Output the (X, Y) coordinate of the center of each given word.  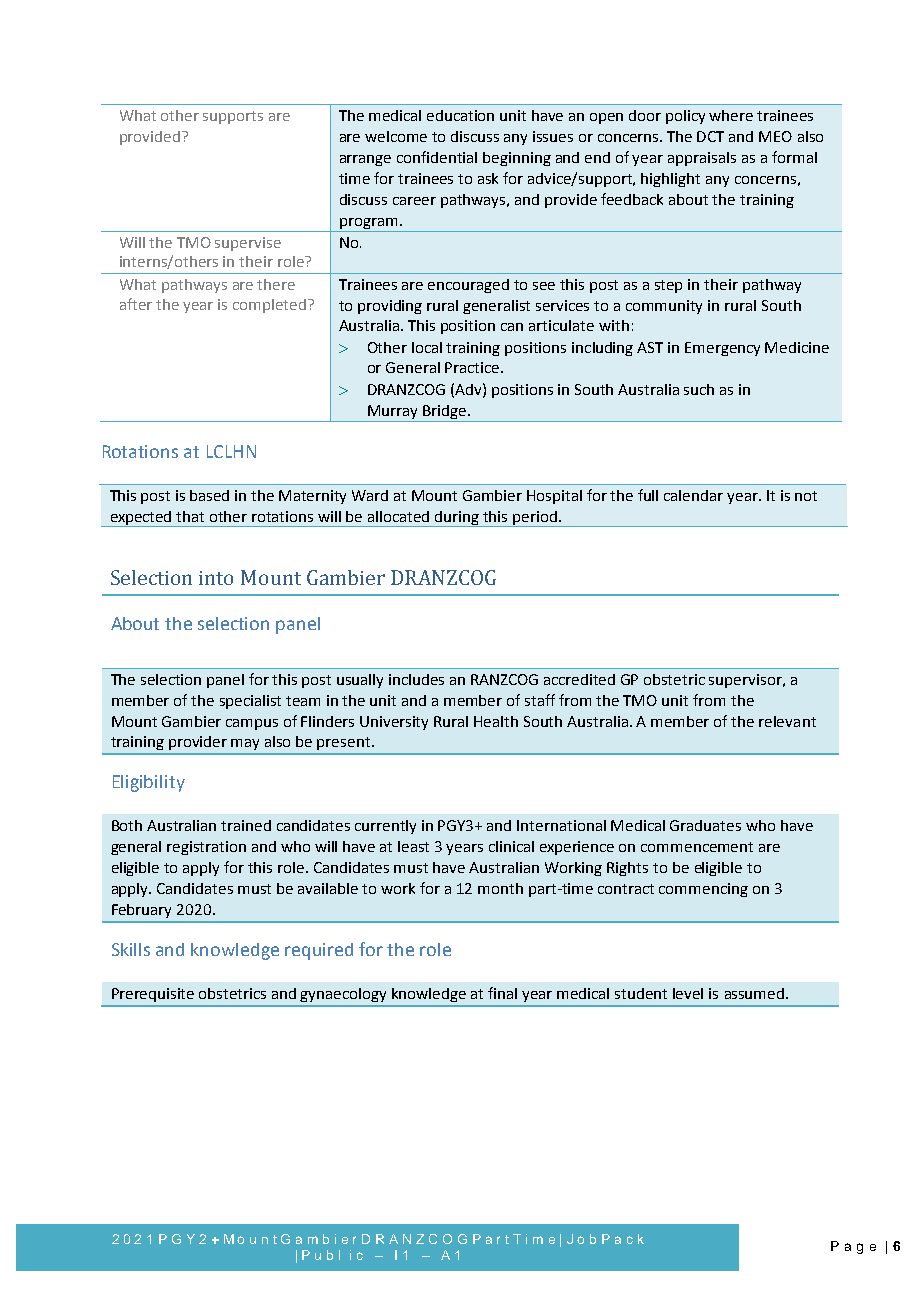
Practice (472, 367)
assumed (754, 993)
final (502, 993)
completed (269, 306)
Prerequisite (153, 995)
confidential (437, 157)
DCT (710, 136)
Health (496, 721)
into (216, 578)
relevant (787, 721)
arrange (365, 160)
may (245, 744)
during (457, 519)
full (648, 495)
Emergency (722, 349)
